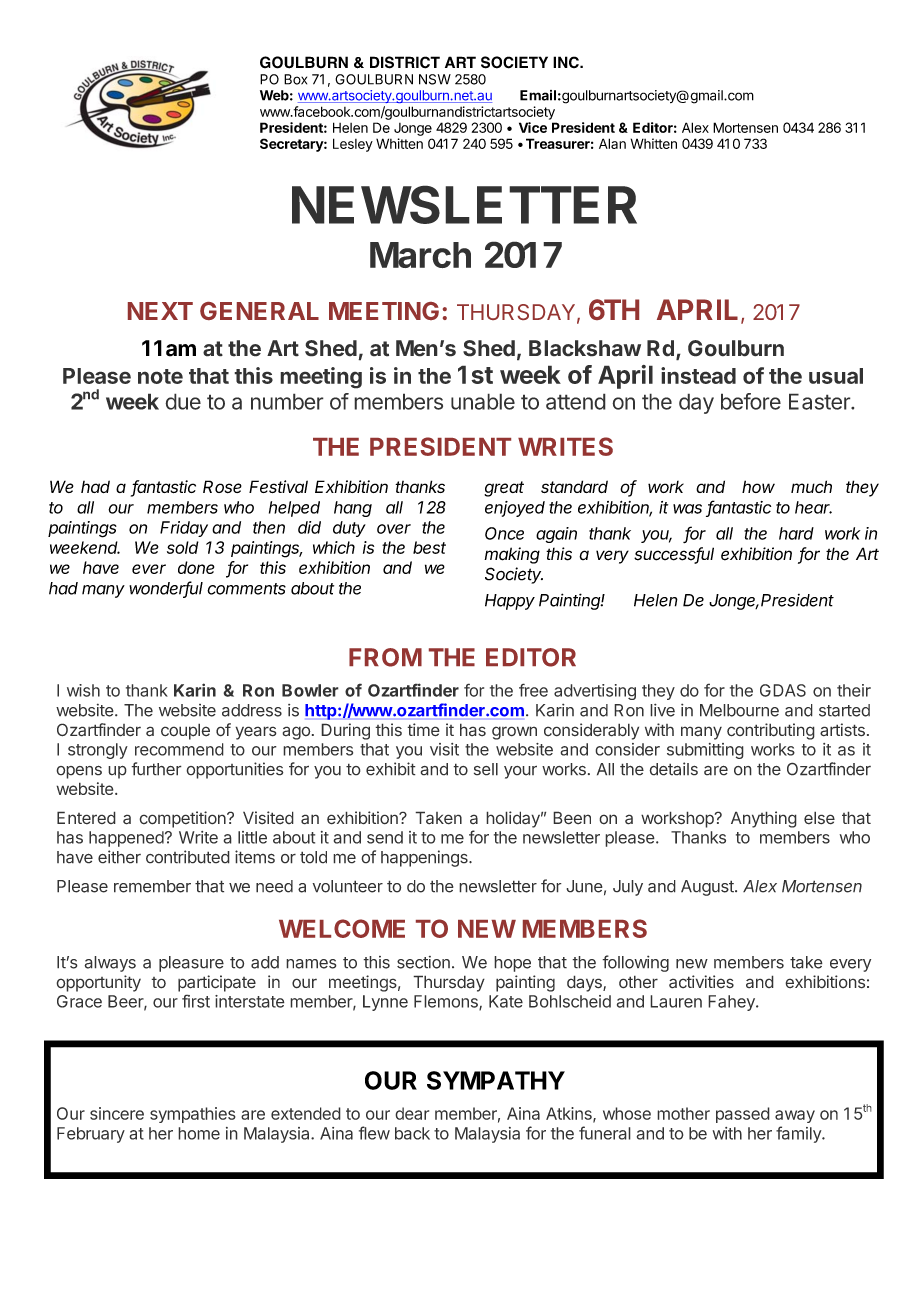 This screenshot has height=1308, width=924. I want to click on August, so click(708, 888).
